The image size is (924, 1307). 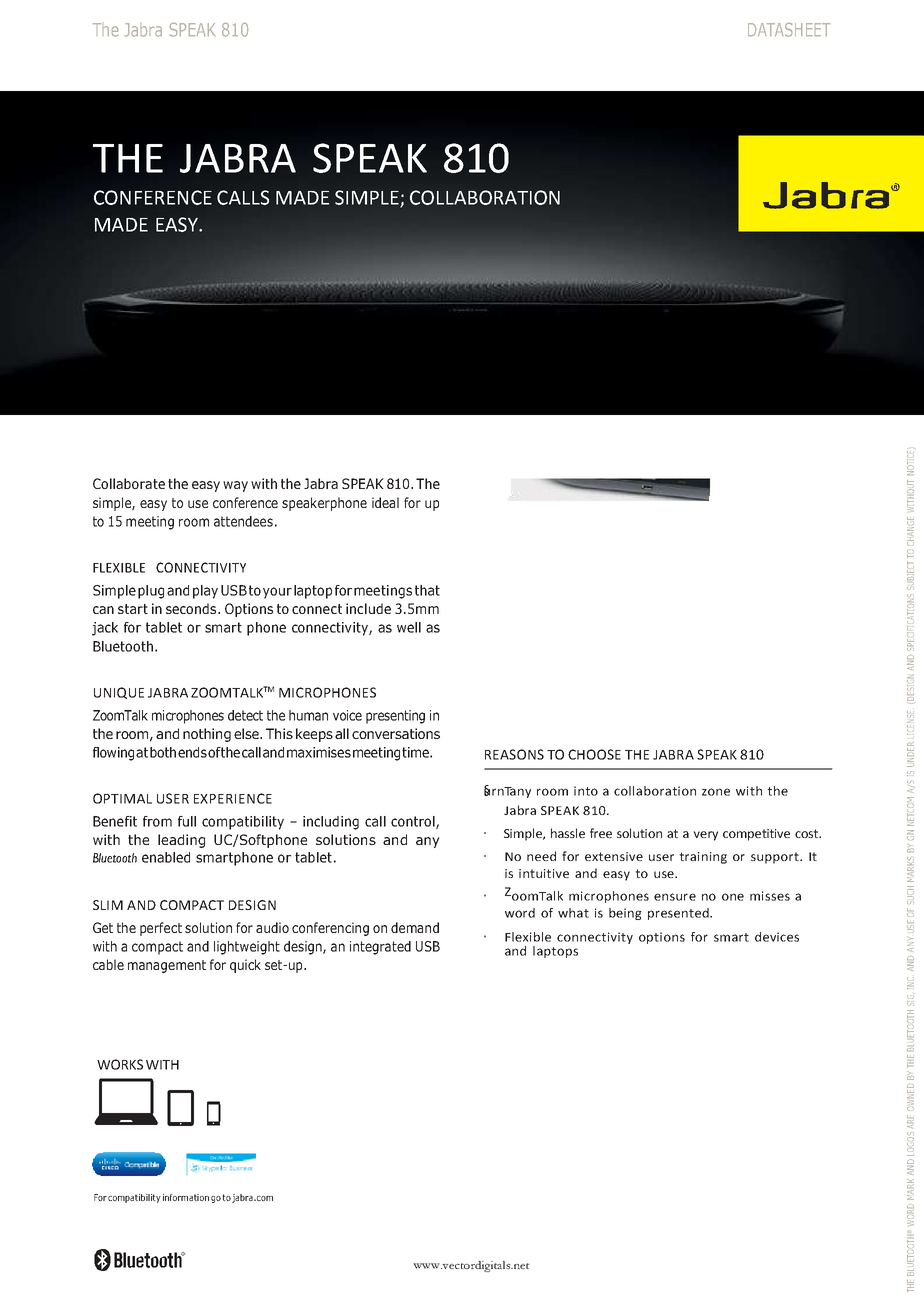 What do you see at coordinates (427, 590) in the document?
I see `that` at bounding box center [427, 590].
